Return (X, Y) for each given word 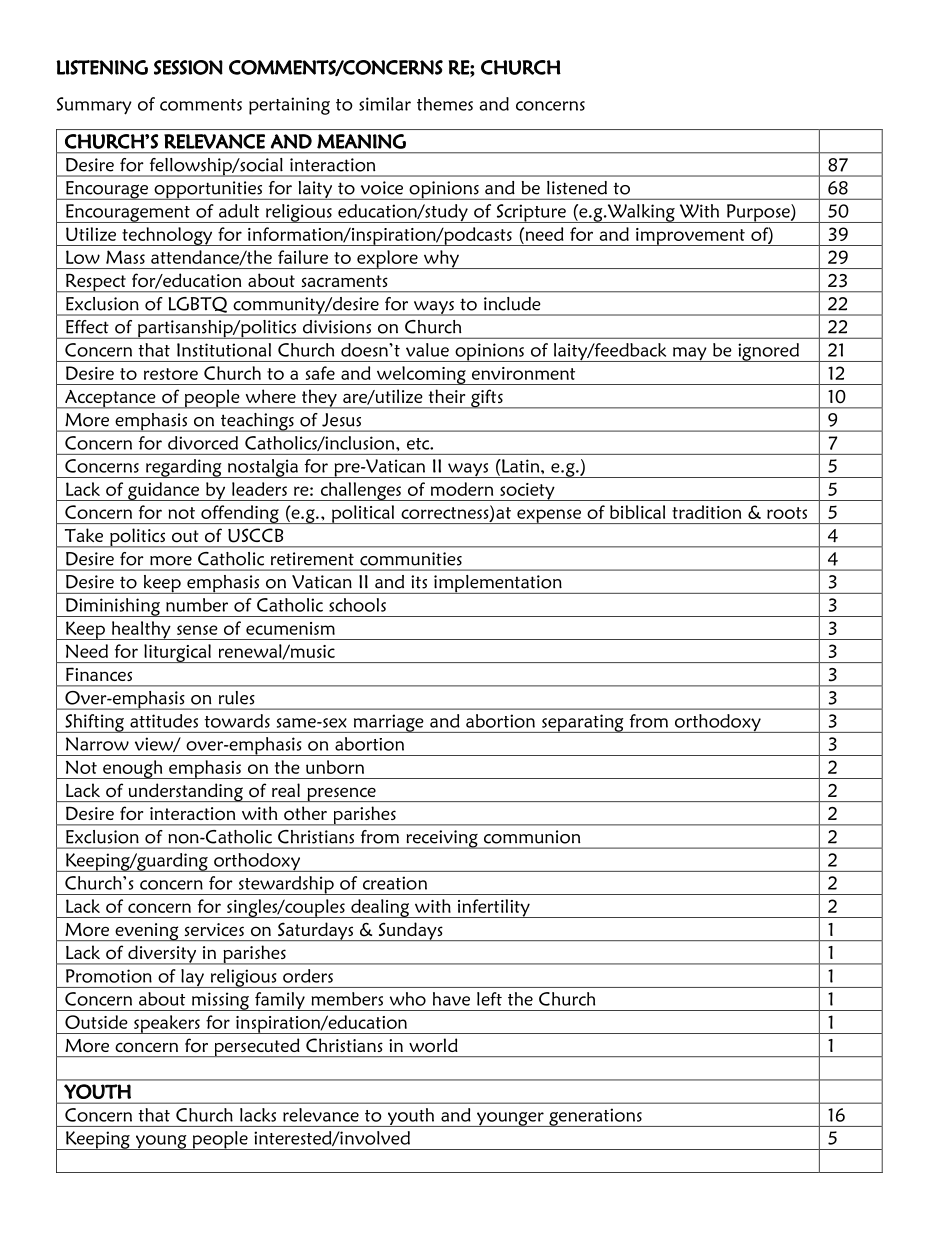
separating (583, 723)
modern (462, 489)
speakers (167, 1024)
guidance (164, 491)
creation (395, 883)
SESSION (188, 67)
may (690, 354)
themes (445, 104)
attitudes (164, 721)
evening (147, 932)
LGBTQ (197, 306)
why (441, 259)
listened (577, 188)
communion (532, 837)
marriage (388, 723)
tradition (706, 512)
